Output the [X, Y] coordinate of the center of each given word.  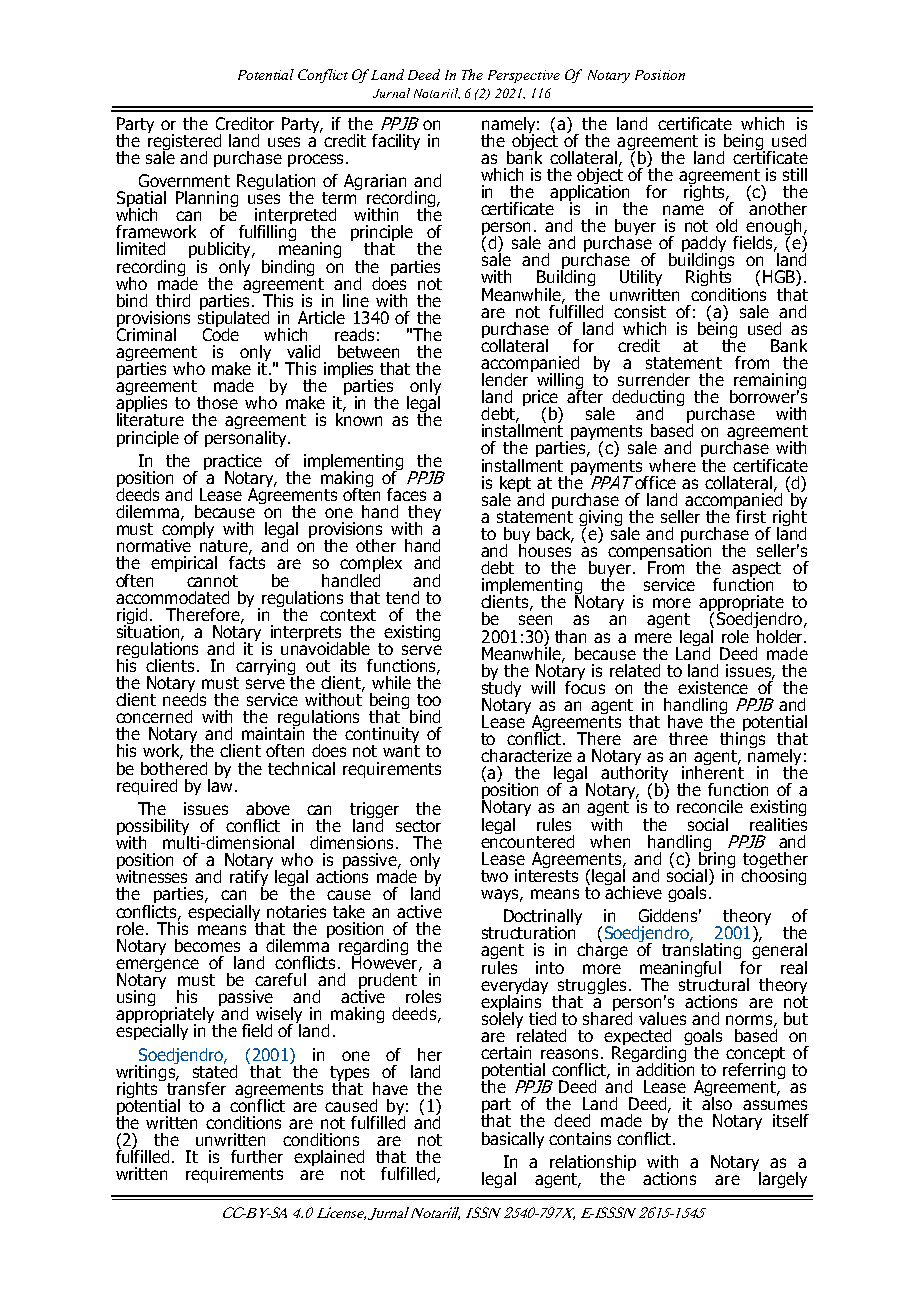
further [257, 1156]
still [795, 174]
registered [184, 142]
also [717, 1102]
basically [513, 1140]
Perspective [524, 76]
